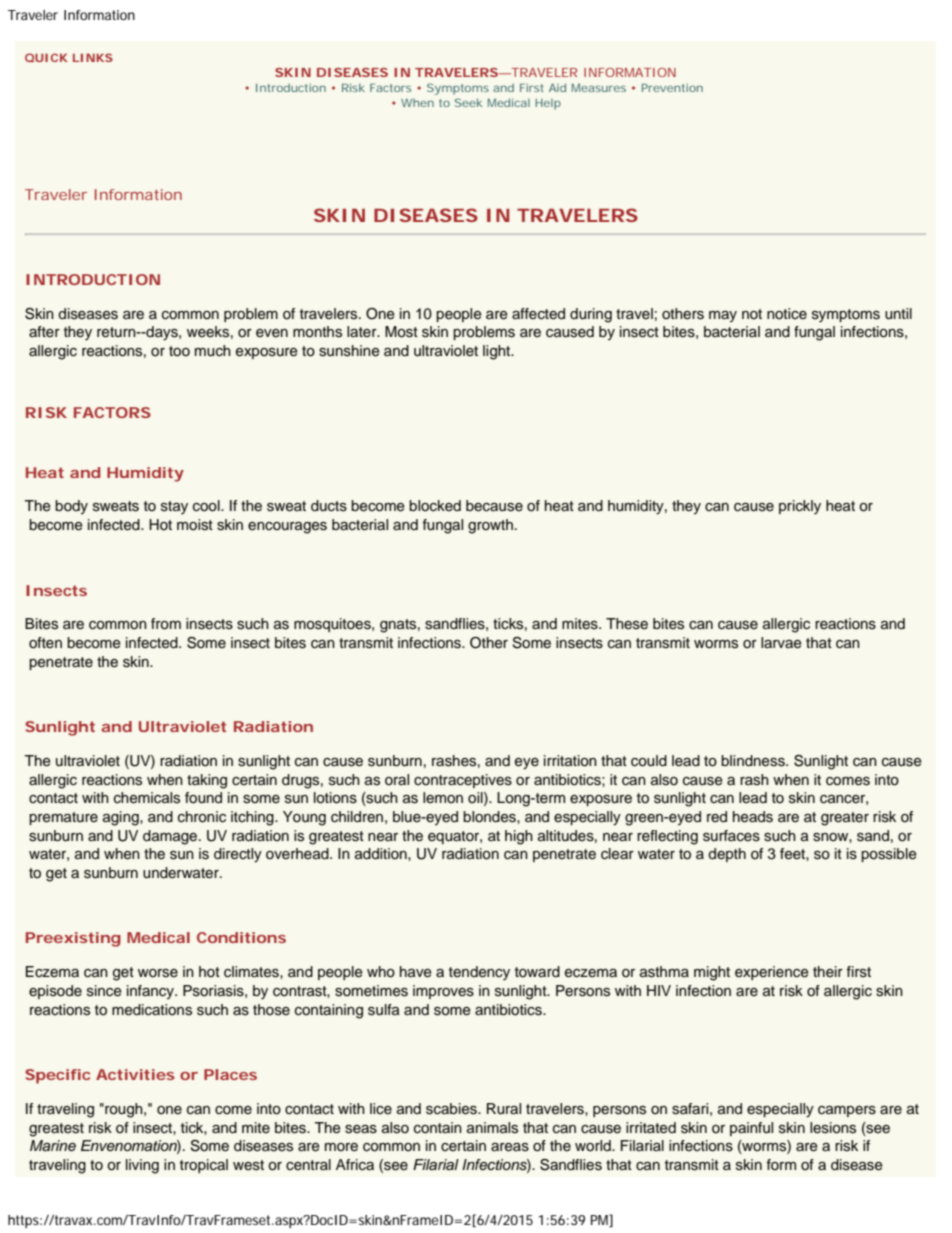 The height and width of the image is (1233, 952). Describe the element at coordinates (469, 102) in the image. I see `Seek` at that location.
